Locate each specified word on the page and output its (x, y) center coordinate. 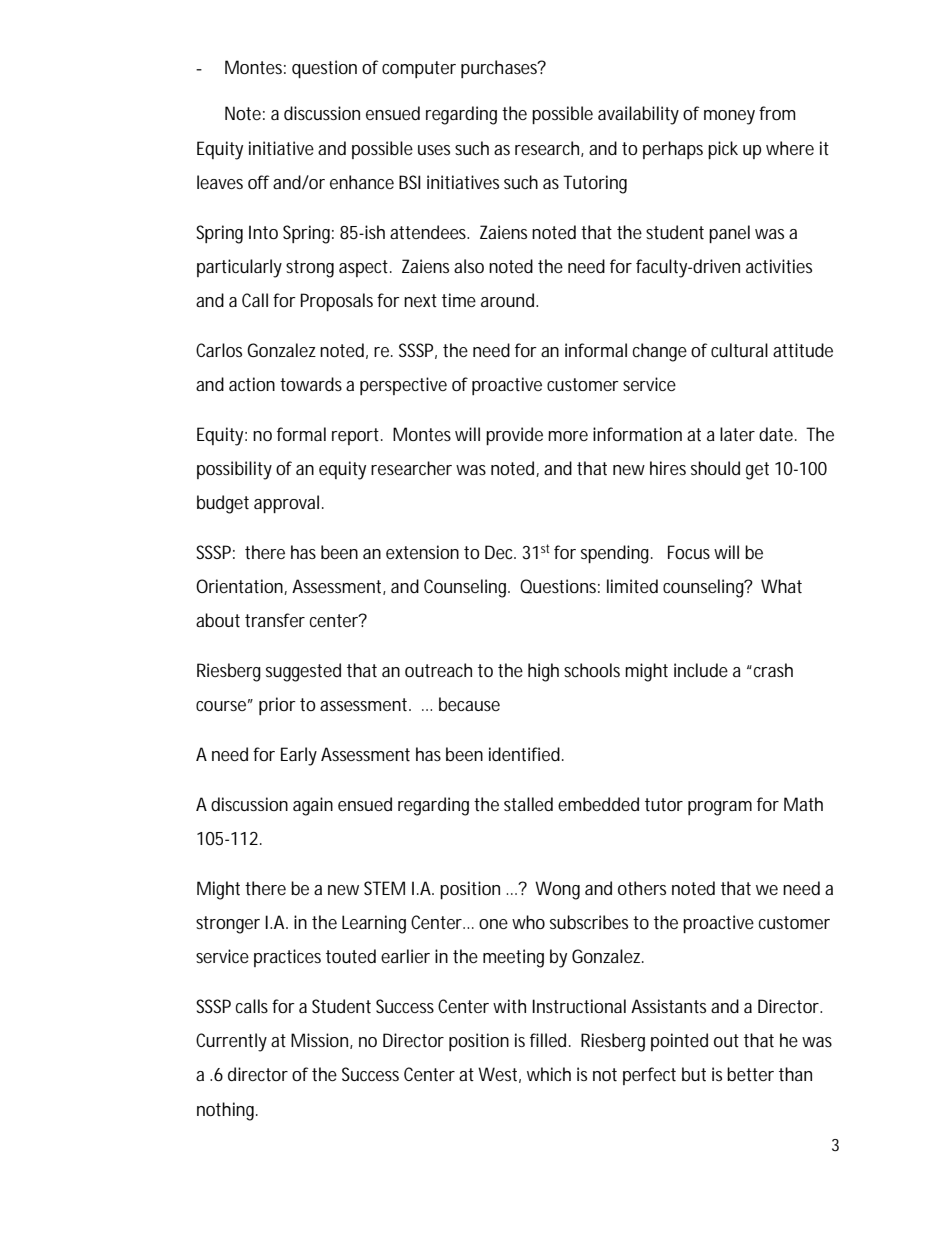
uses (434, 150)
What (781, 586)
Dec (500, 552)
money (729, 117)
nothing (227, 1111)
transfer (275, 620)
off (259, 182)
